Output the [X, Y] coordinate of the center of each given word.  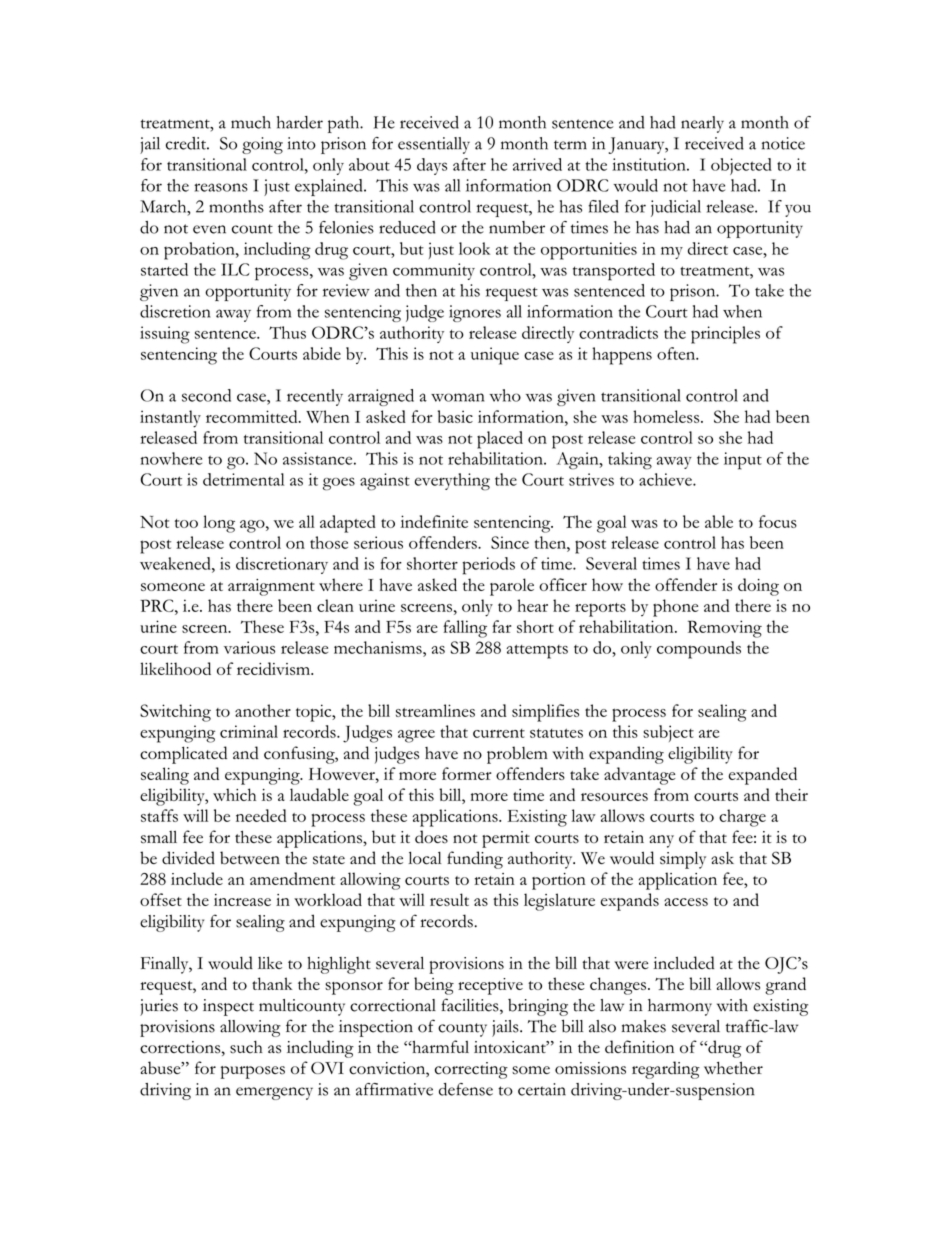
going [262, 145]
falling [465, 629]
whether [733, 1067]
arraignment [271, 587]
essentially [434, 145]
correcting [471, 1070]
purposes [253, 1072]
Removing [725, 629]
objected [741, 166]
